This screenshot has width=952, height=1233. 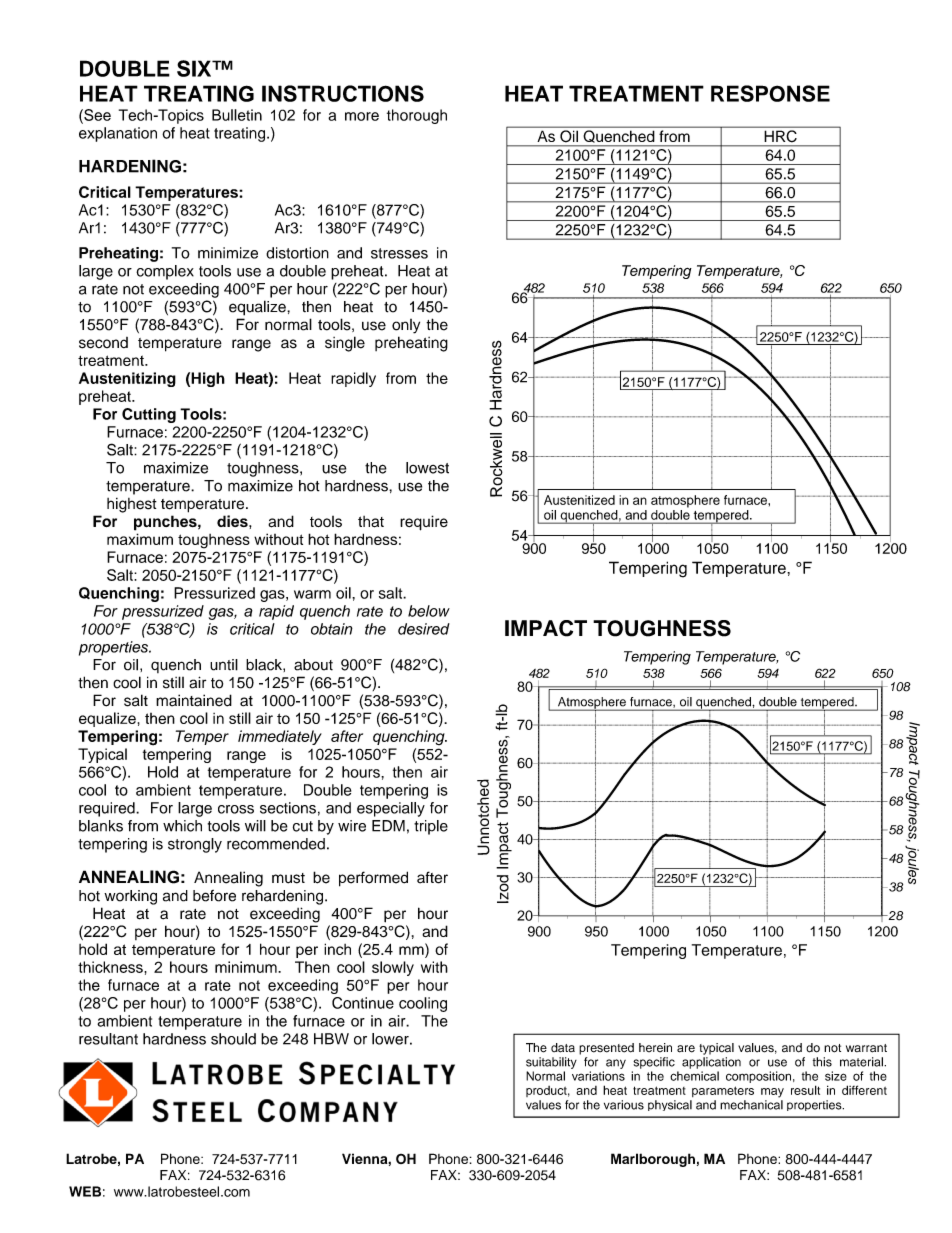 What do you see at coordinates (195, 68) in the screenshot?
I see `SIX` at bounding box center [195, 68].
